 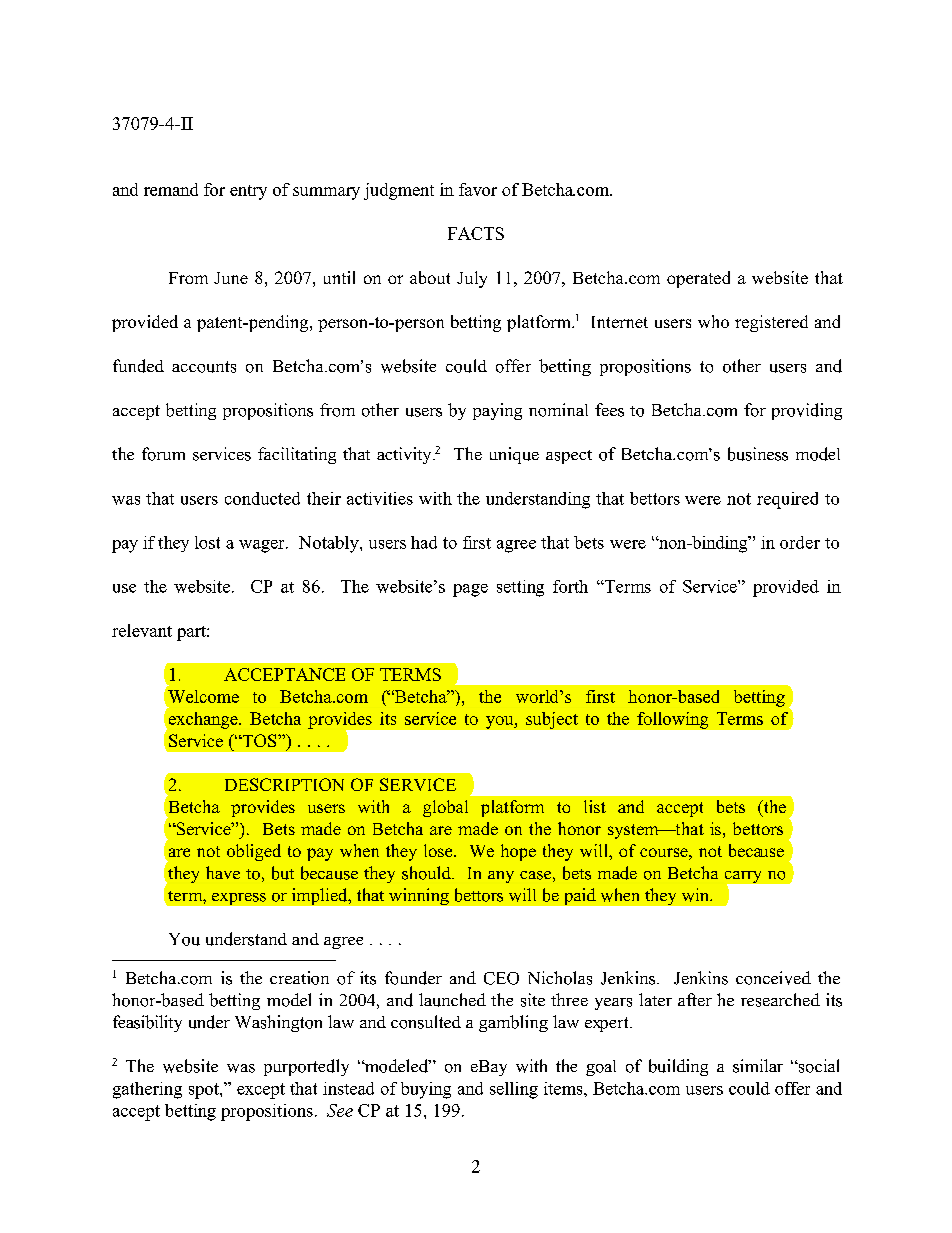 What do you see at coordinates (424, 542) in the image?
I see `had` at bounding box center [424, 542].
